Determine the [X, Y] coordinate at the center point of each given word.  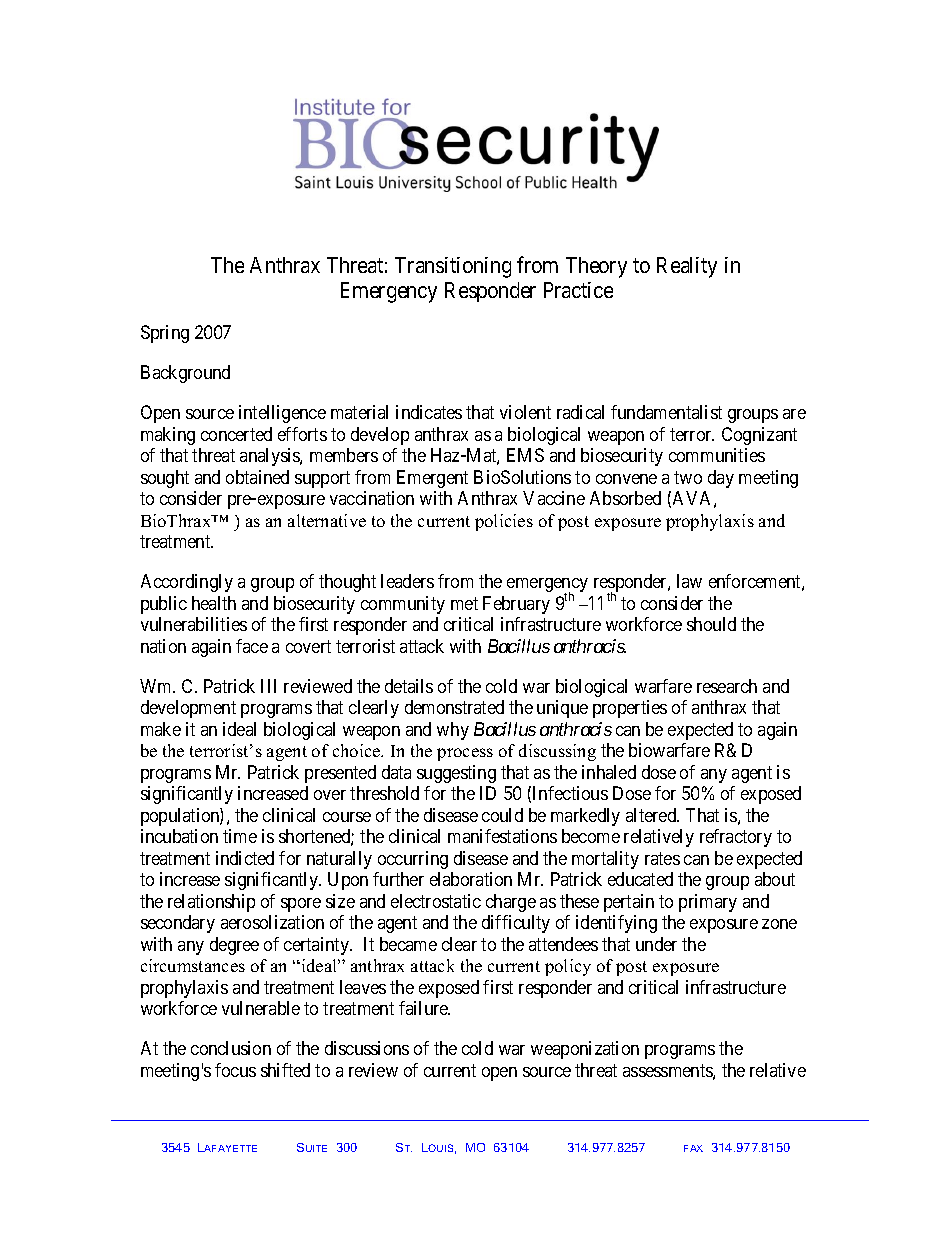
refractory [736, 838]
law [689, 581]
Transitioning [453, 267]
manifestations [502, 836]
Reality [687, 267]
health [214, 603]
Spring [165, 334]
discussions [367, 1048]
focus [235, 1070]
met [464, 603]
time [240, 836]
